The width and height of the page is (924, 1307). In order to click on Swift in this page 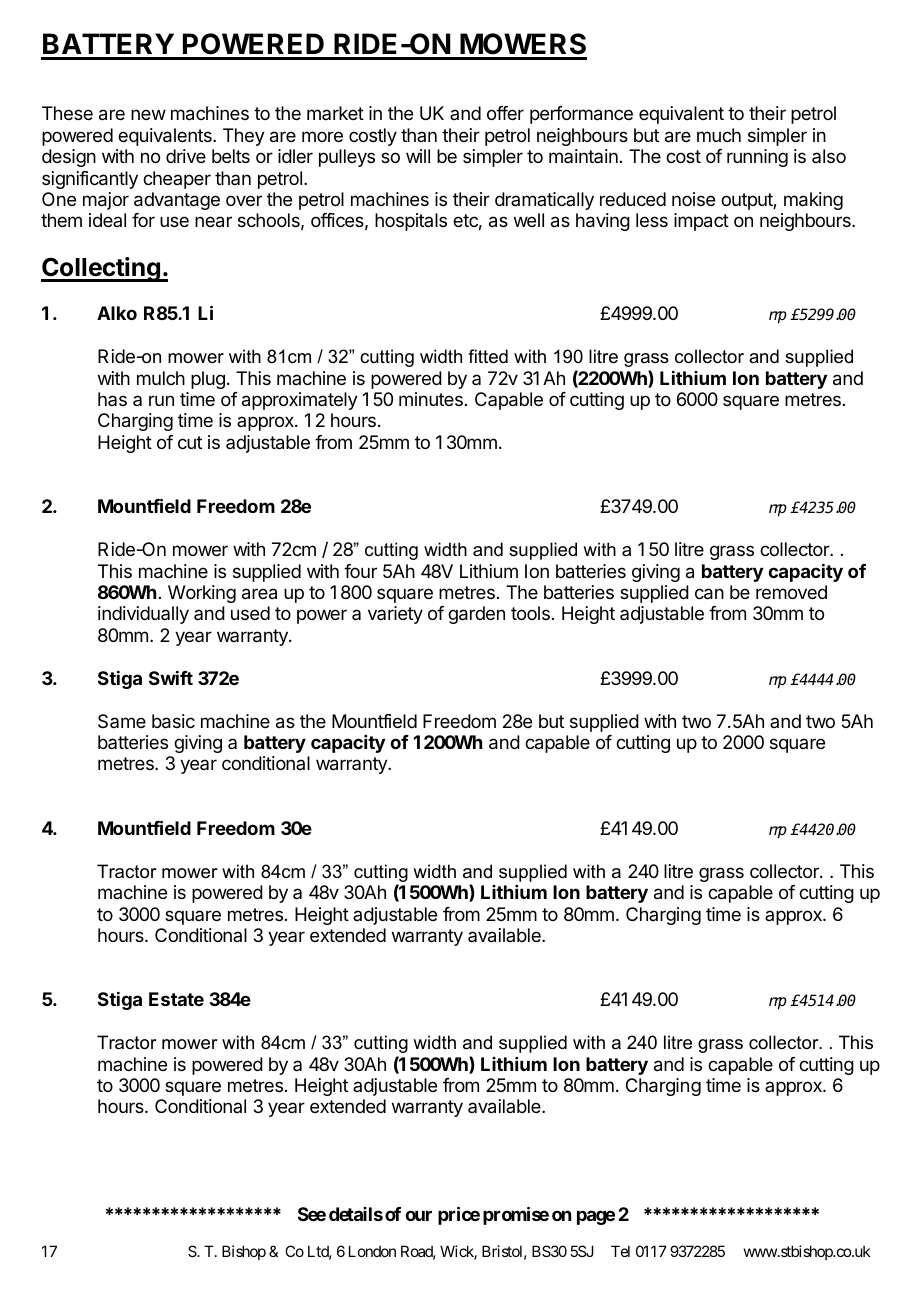, I will do `click(171, 678)`.
